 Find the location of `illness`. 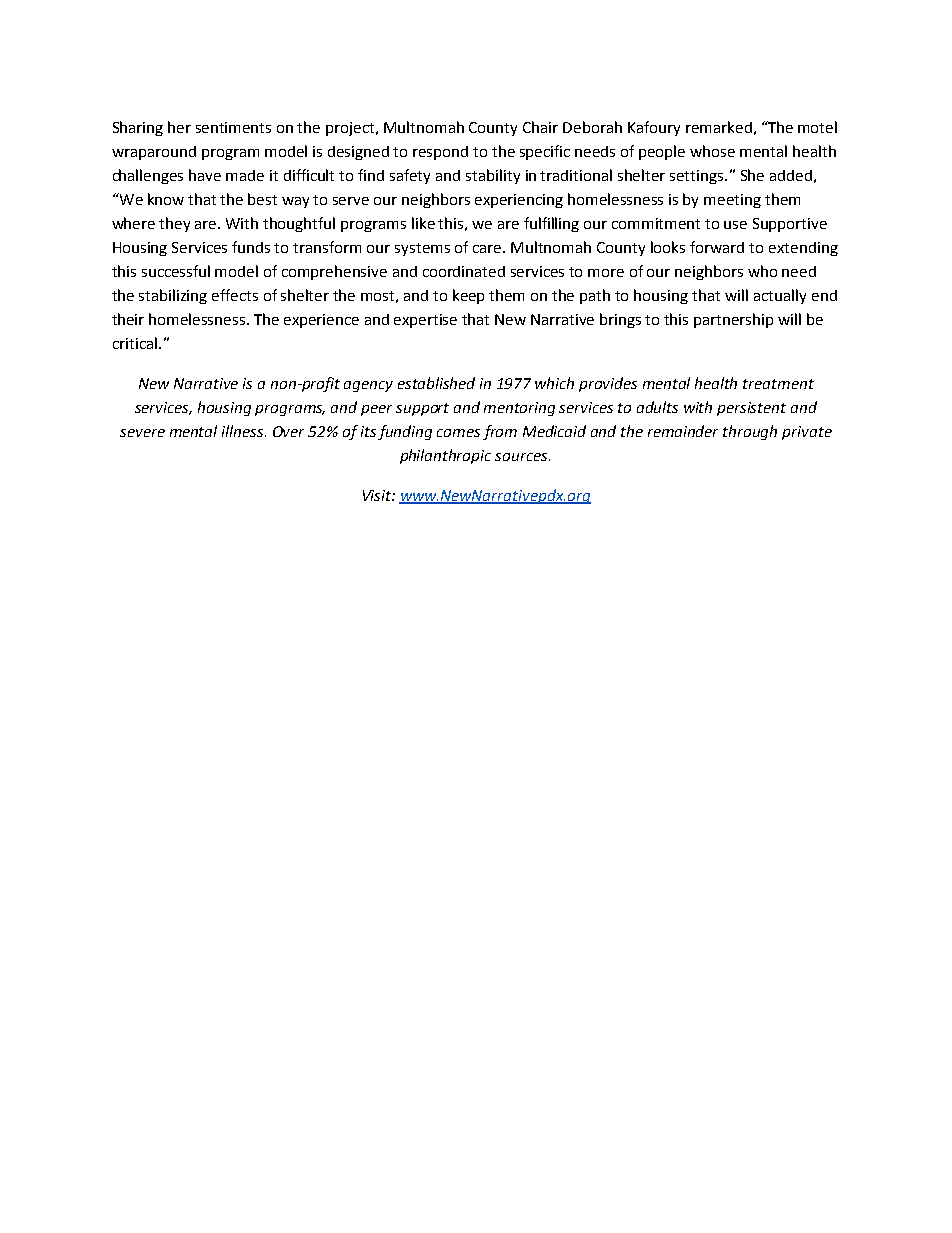

illness is located at coordinates (244, 431).
